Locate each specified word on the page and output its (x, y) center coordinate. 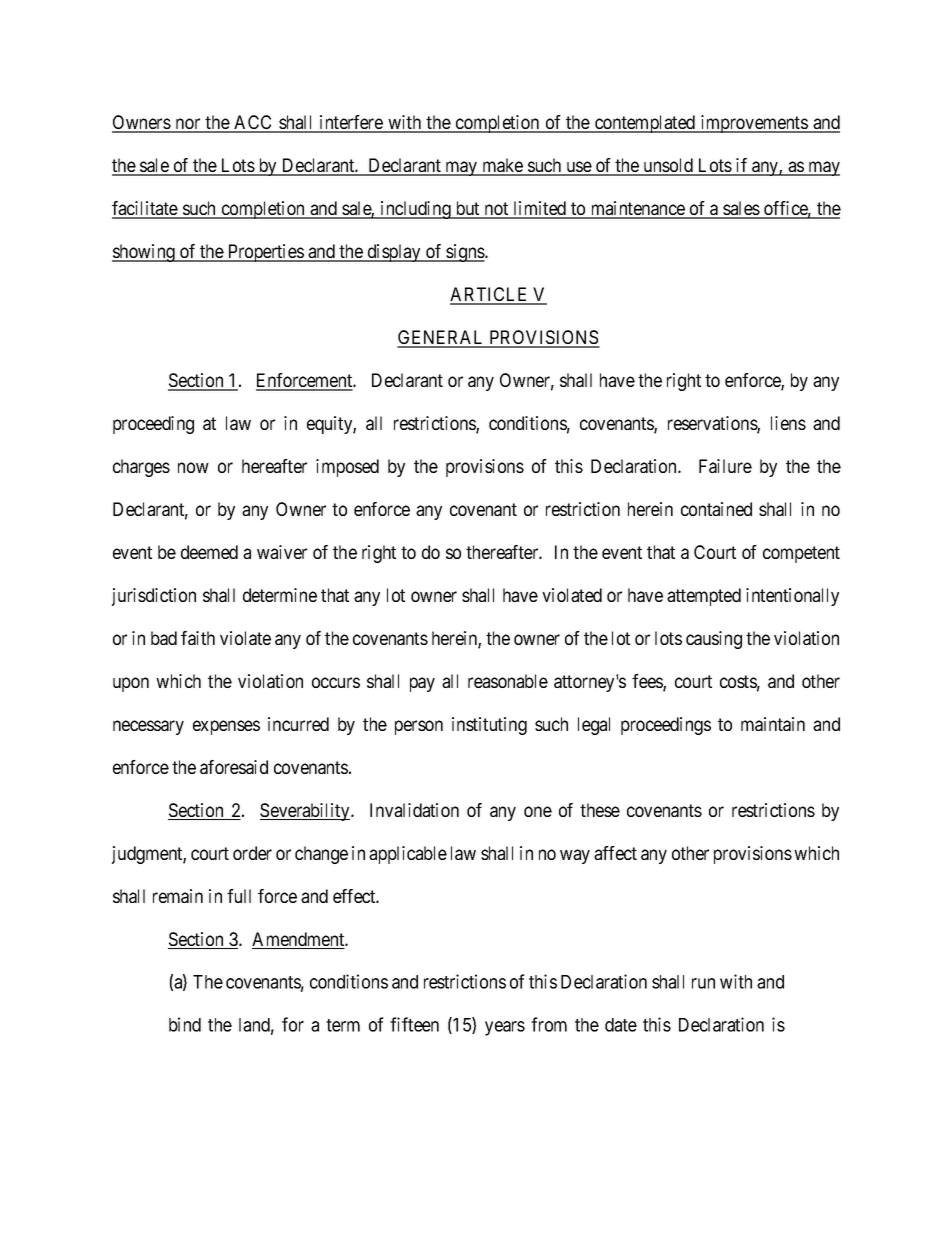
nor (188, 125)
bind (185, 1024)
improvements (753, 124)
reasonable (508, 681)
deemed (209, 552)
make (502, 166)
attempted (704, 597)
